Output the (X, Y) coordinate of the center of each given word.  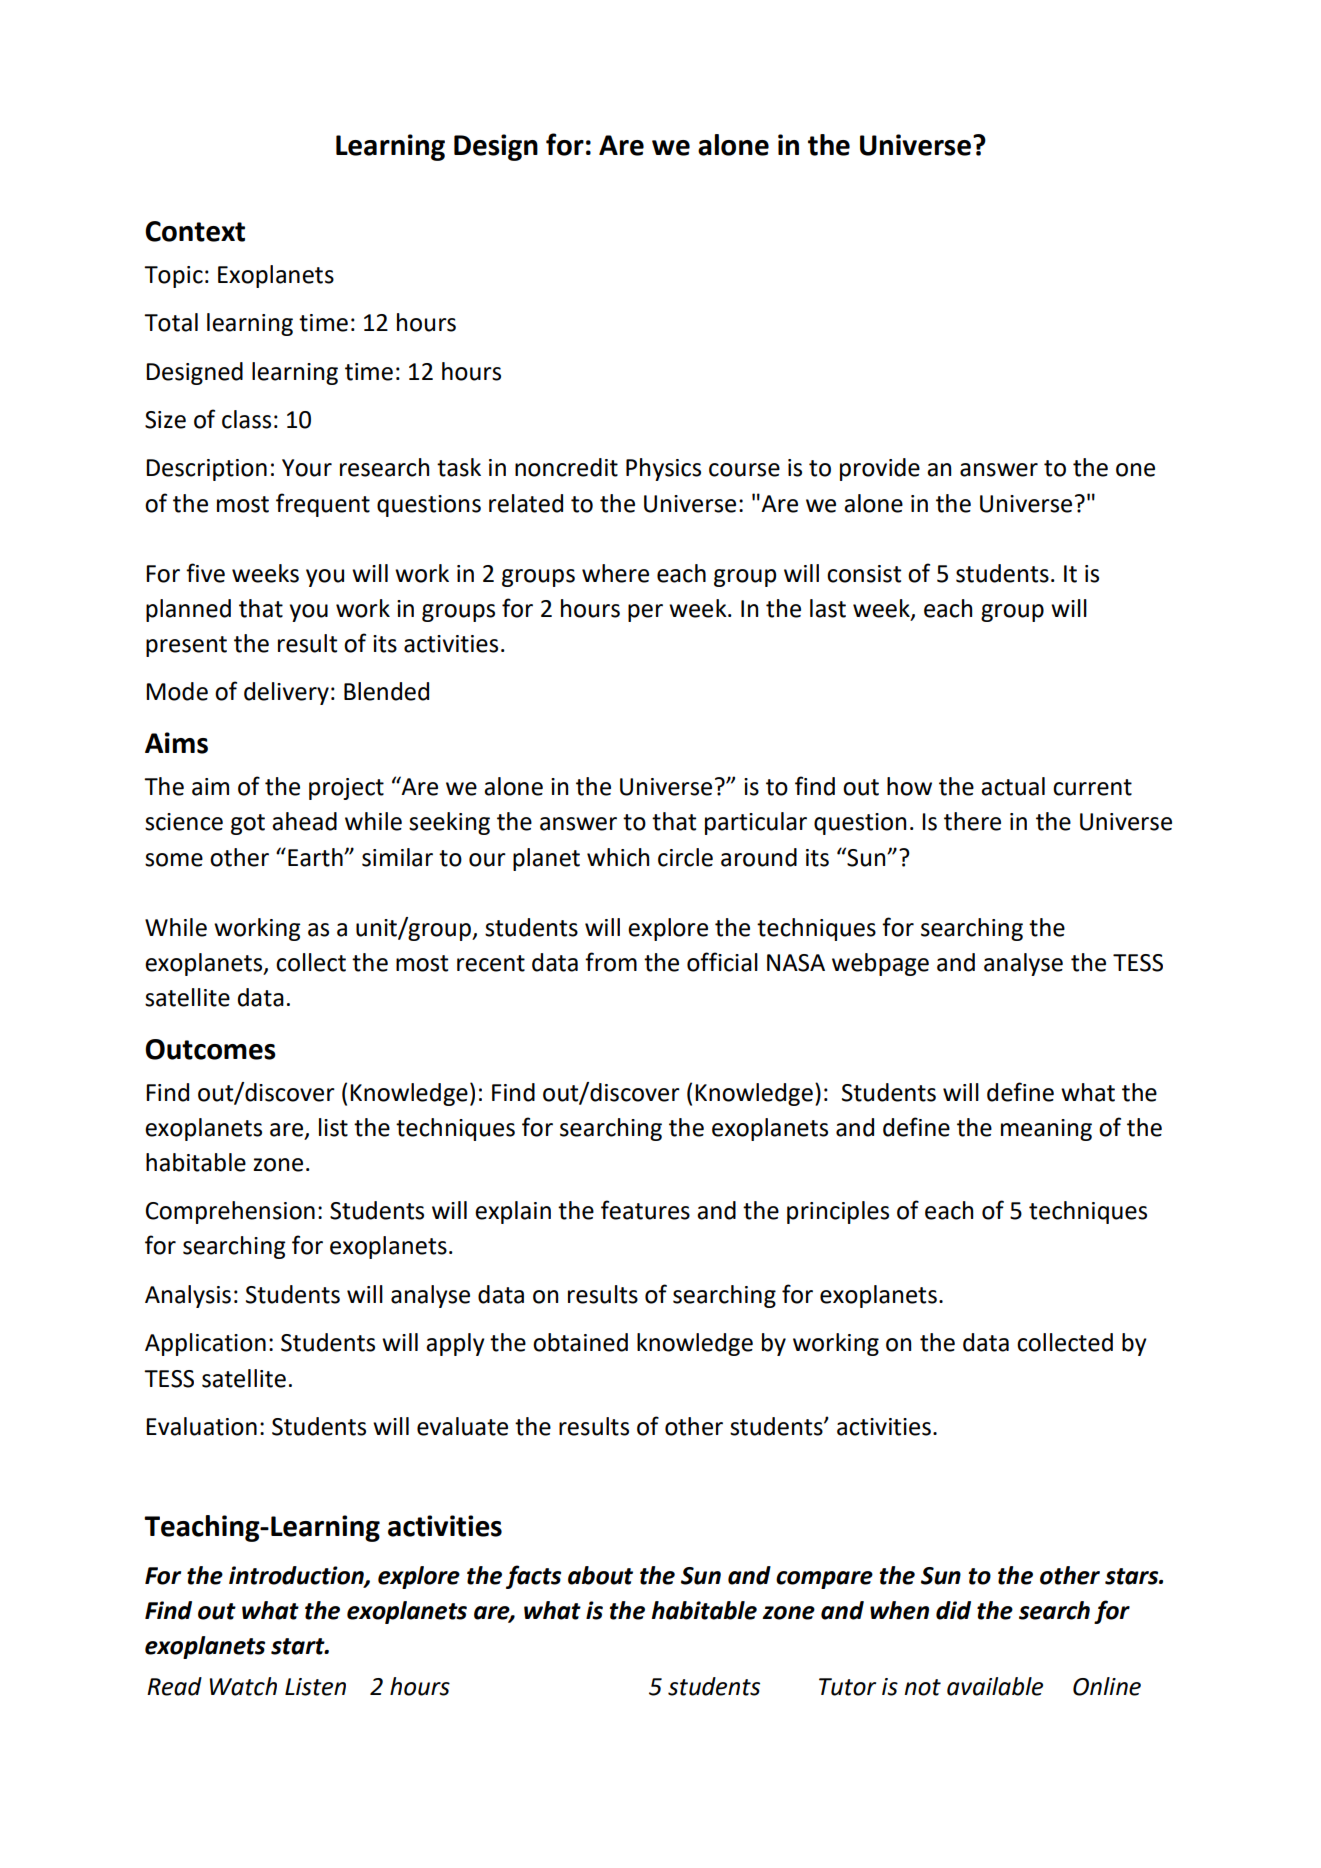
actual (1013, 786)
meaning (1046, 1130)
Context (195, 231)
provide (880, 469)
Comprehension (230, 1212)
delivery (286, 693)
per (645, 613)
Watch (243, 1686)
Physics (663, 469)
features (645, 1210)
